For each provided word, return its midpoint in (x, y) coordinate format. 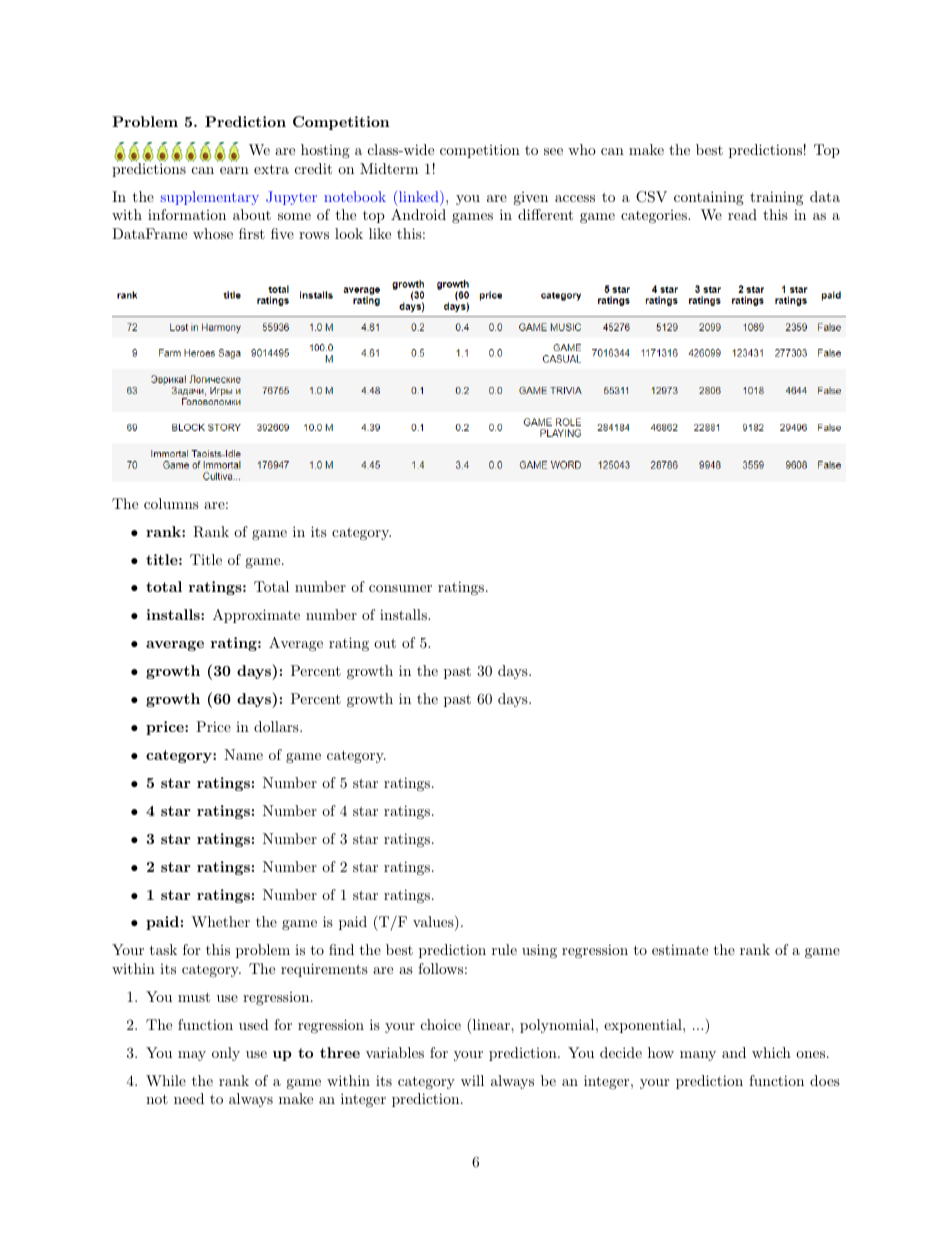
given (530, 198)
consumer (400, 588)
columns (171, 503)
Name (243, 754)
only (226, 1054)
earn (234, 170)
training (776, 198)
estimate (680, 949)
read (742, 214)
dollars (277, 726)
